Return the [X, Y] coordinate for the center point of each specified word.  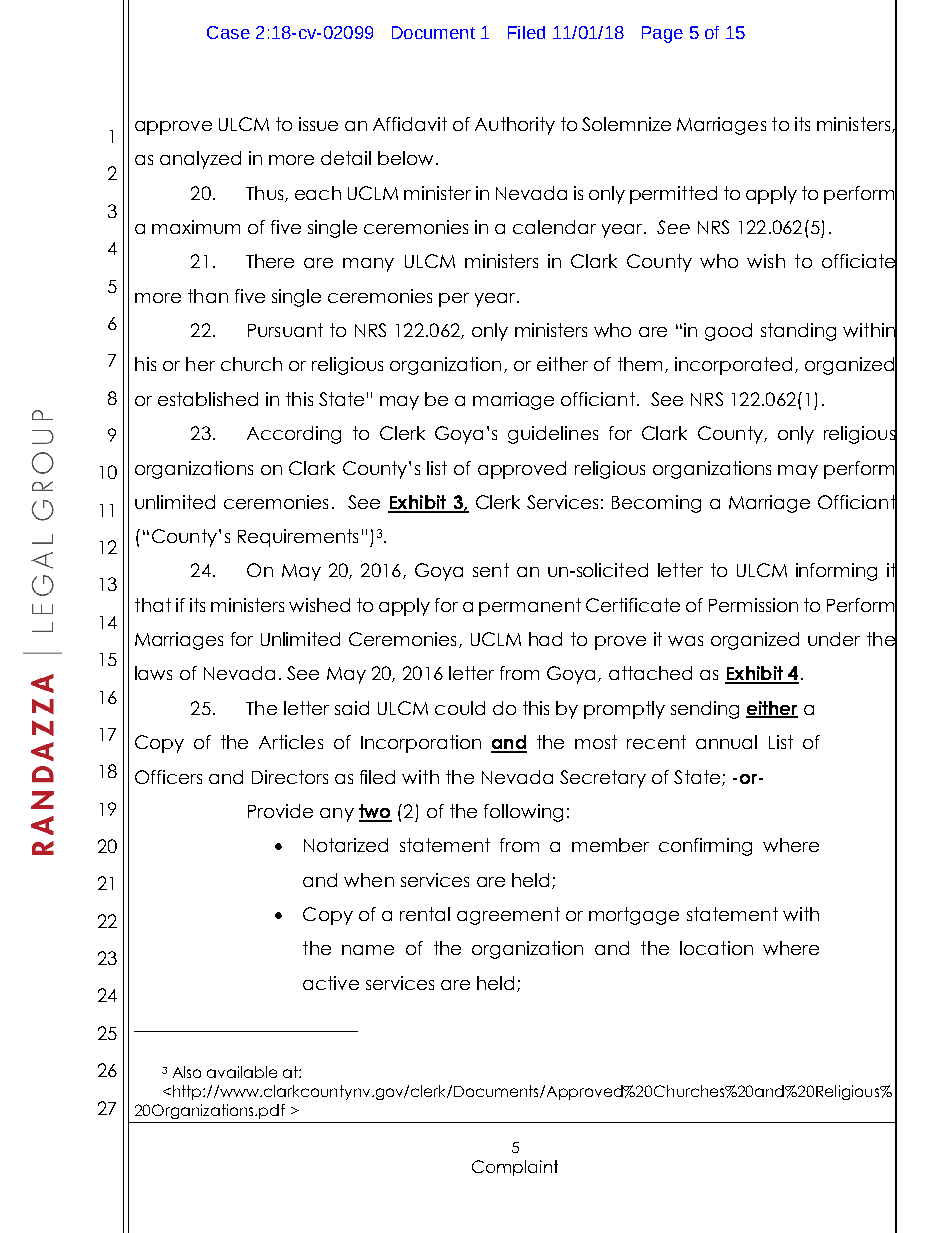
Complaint [515, 1168]
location [716, 948]
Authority [515, 126]
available [242, 1072]
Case [228, 32]
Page [662, 34]
